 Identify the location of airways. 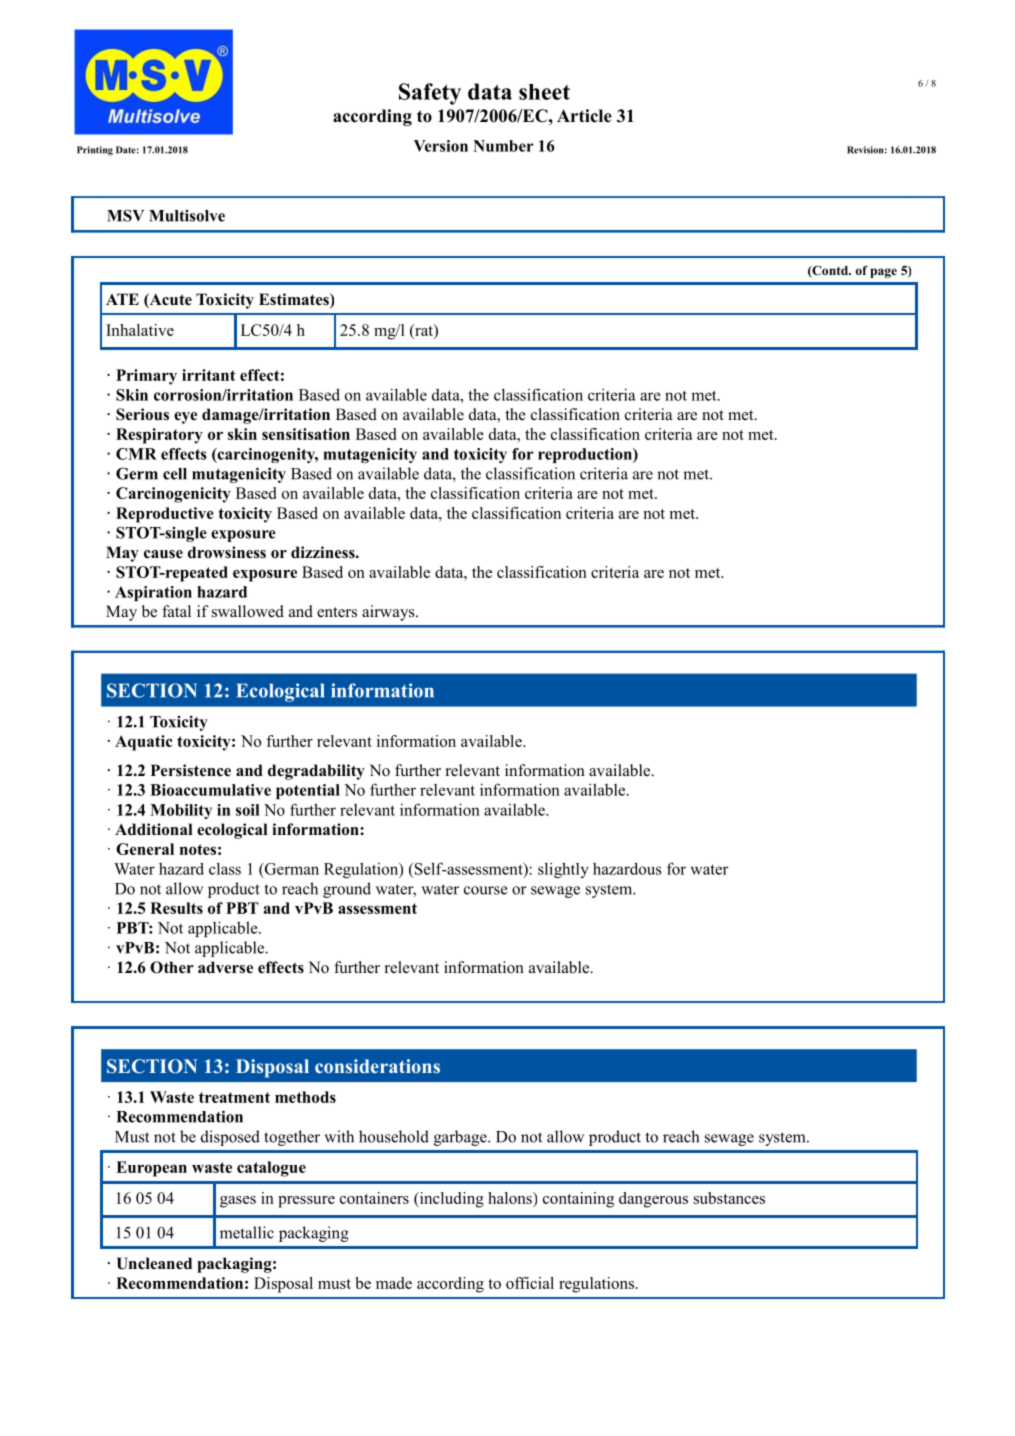
(389, 613).
